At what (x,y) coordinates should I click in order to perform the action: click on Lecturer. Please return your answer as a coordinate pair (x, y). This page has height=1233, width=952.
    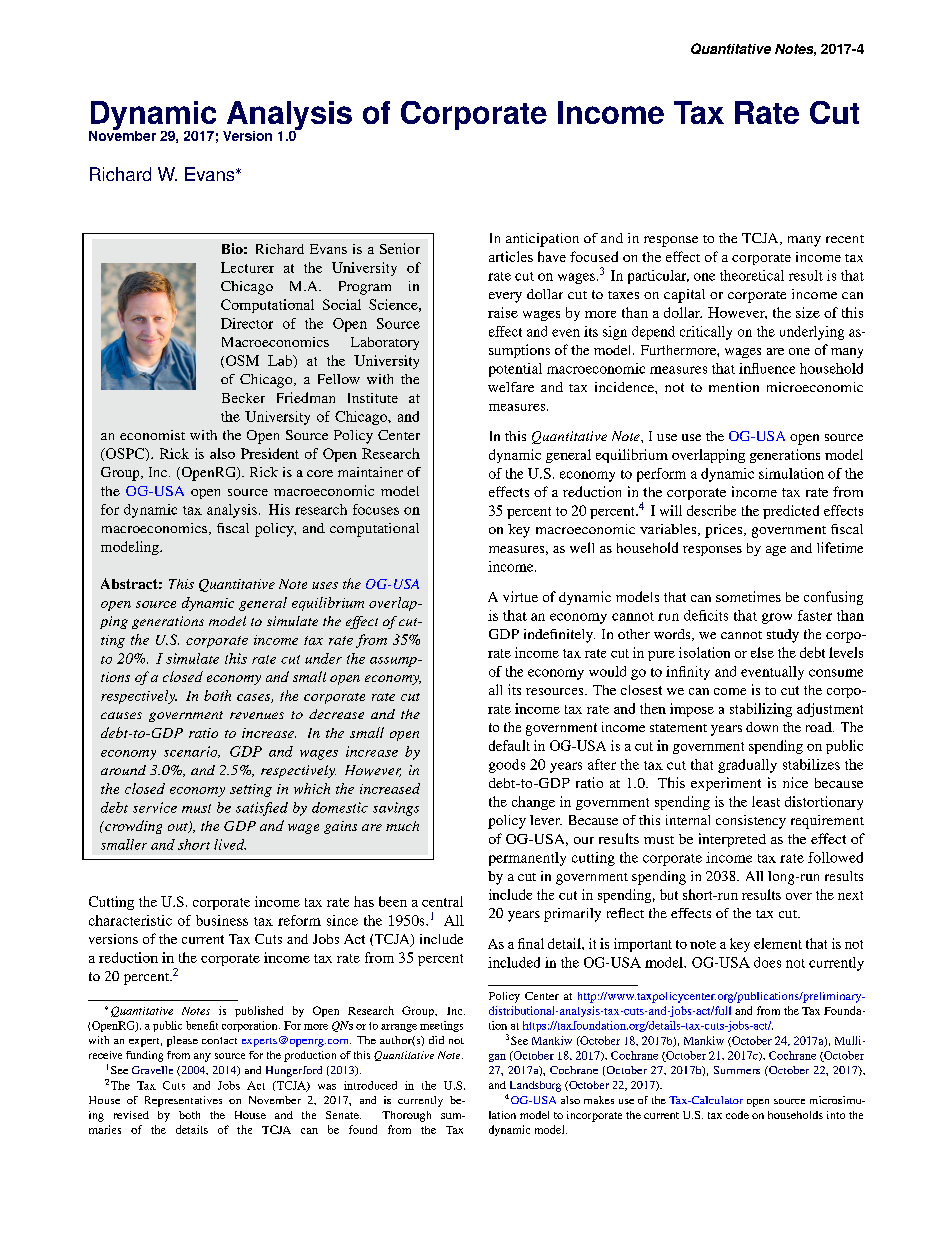
    Looking at the image, I should click on (247, 267).
